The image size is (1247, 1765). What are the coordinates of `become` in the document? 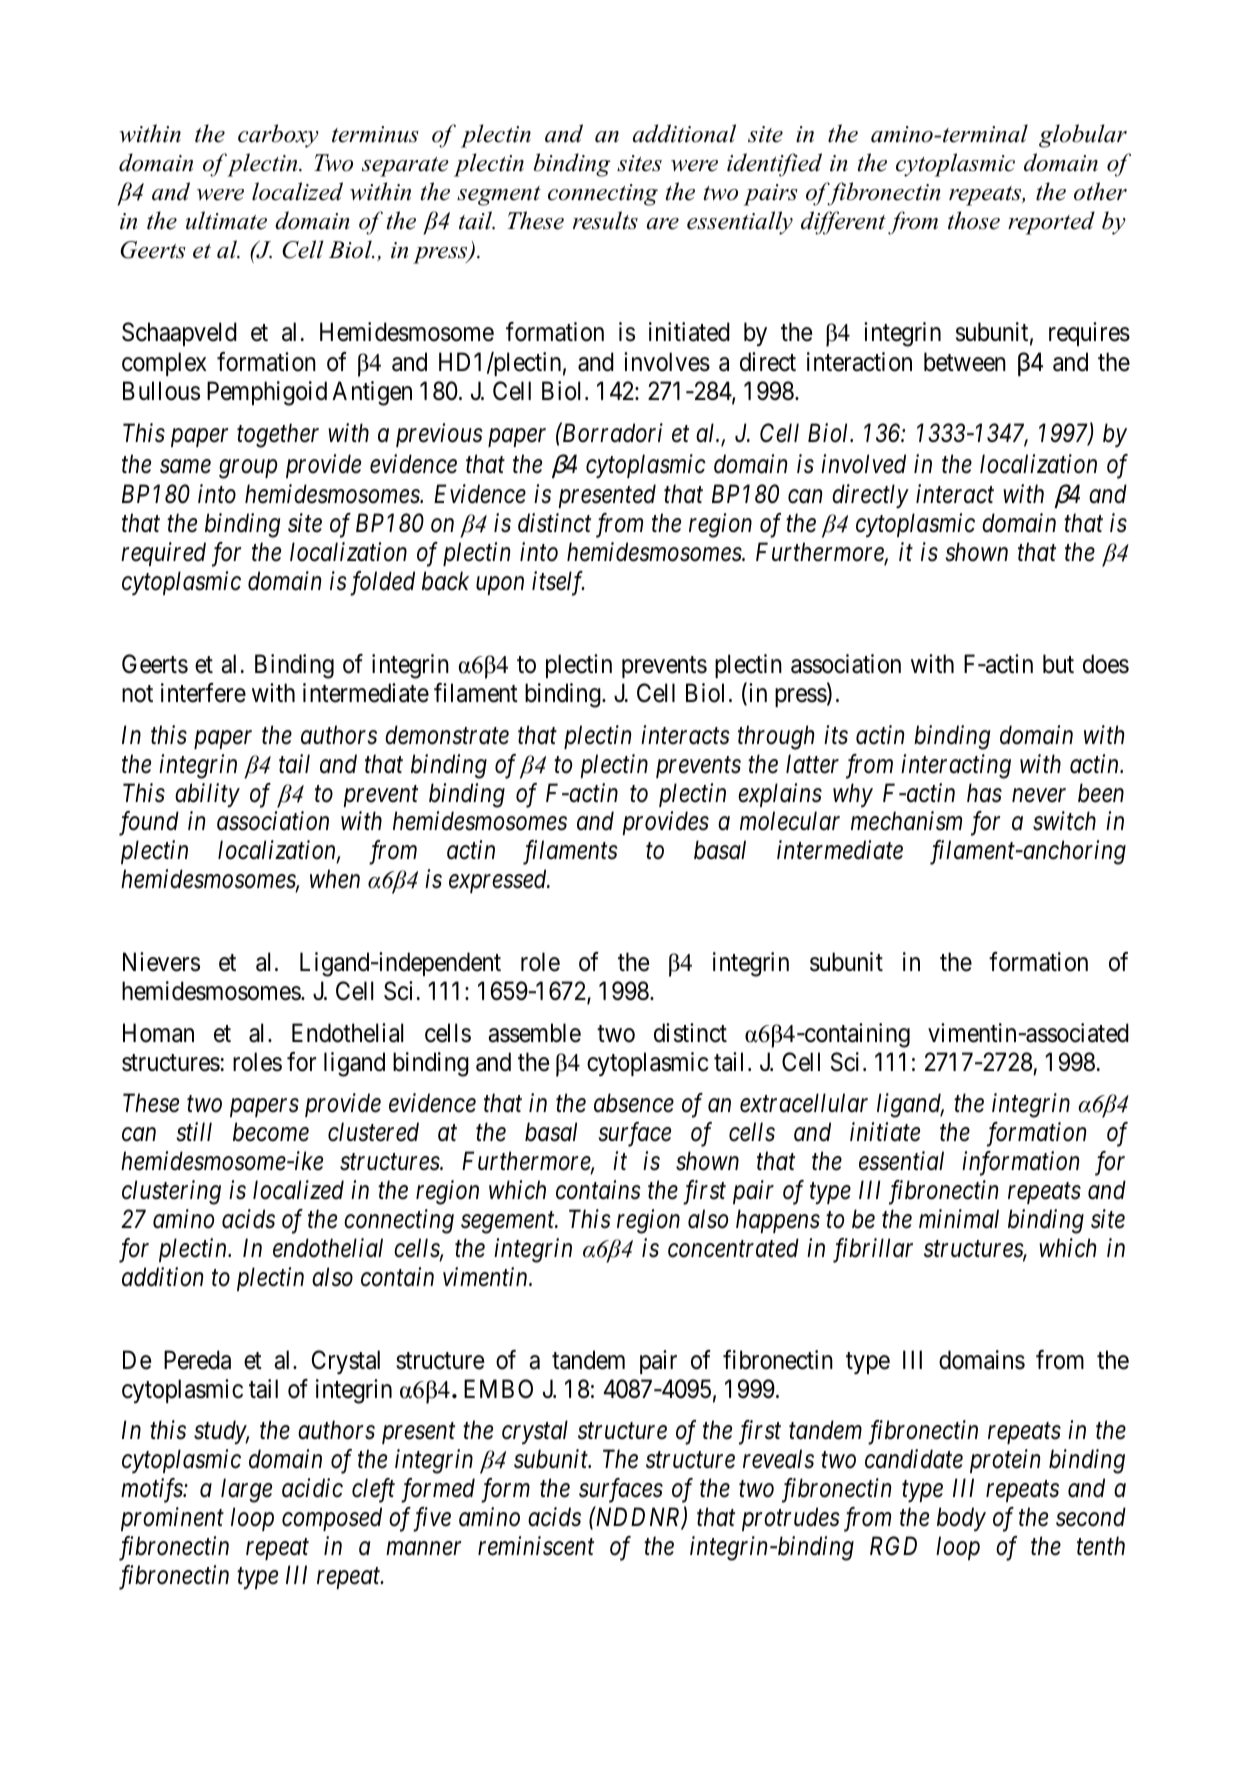 It's located at (271, 1132).
